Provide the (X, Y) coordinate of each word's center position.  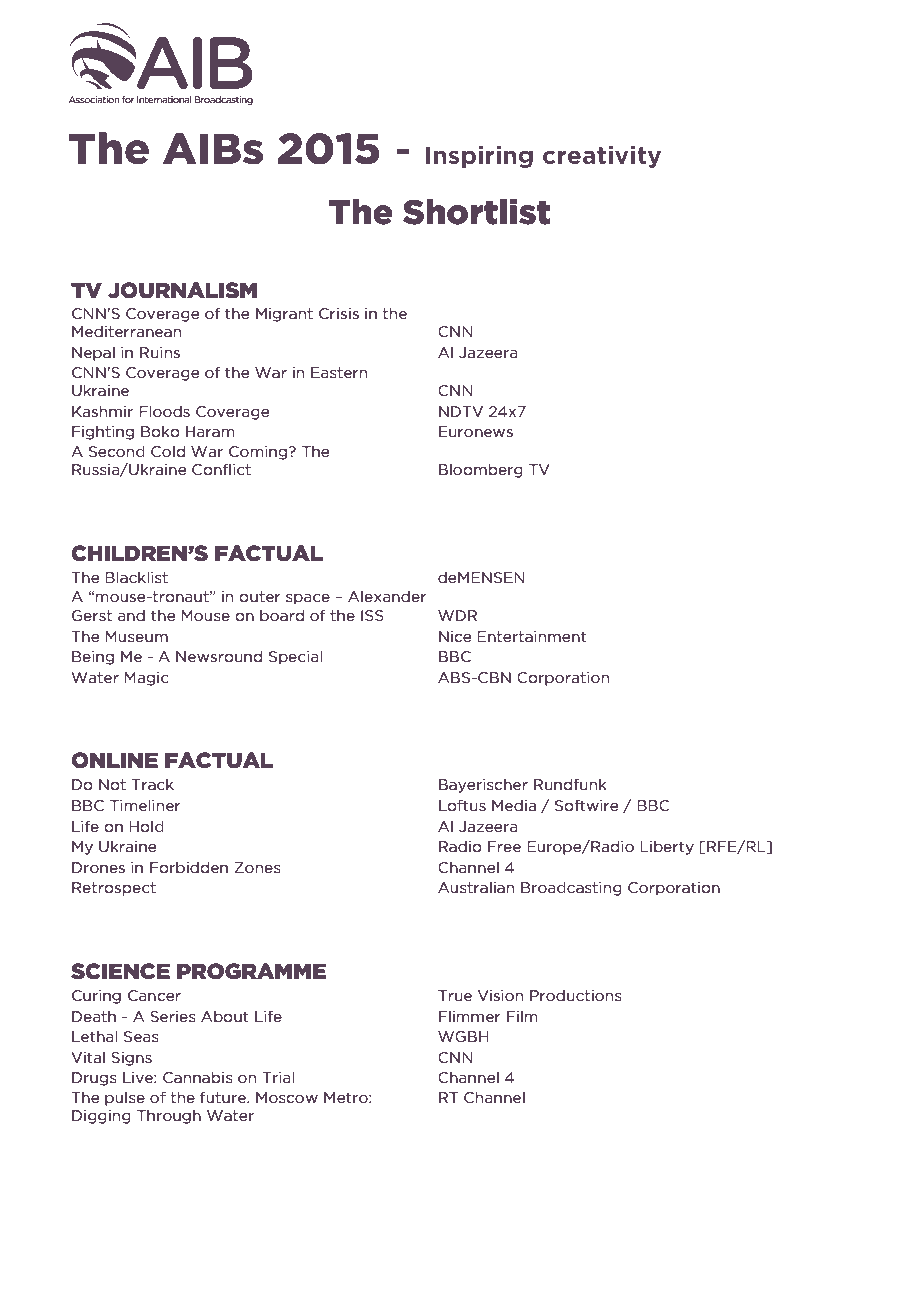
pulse (125, 1098)
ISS (372, 615)
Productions (576, 995)
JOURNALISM (182, 290)
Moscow (287, 1097)
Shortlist (476, 212)
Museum (136, 636)
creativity (602, 157)
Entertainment (532, 636)
